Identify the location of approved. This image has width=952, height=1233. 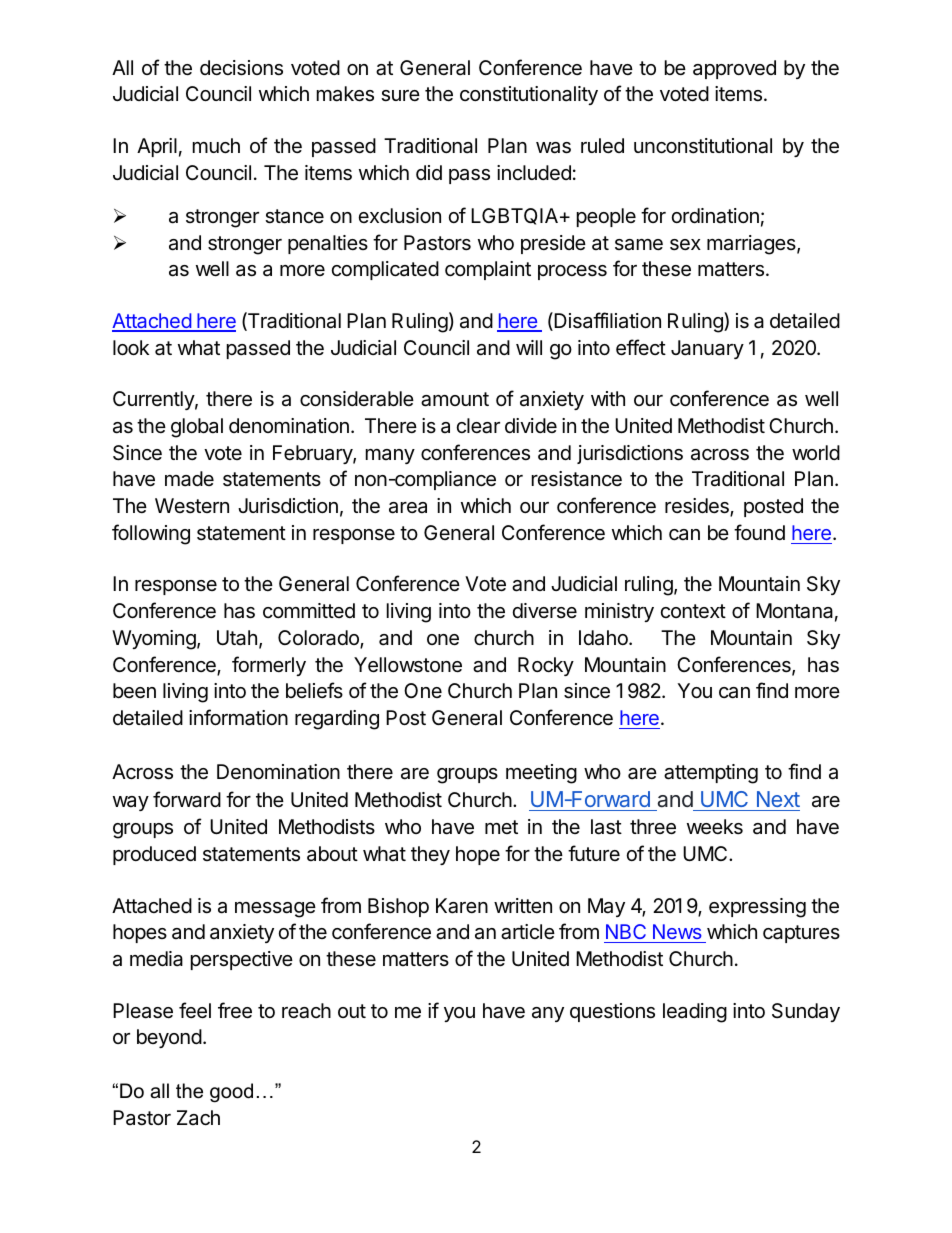
(734, 69).
